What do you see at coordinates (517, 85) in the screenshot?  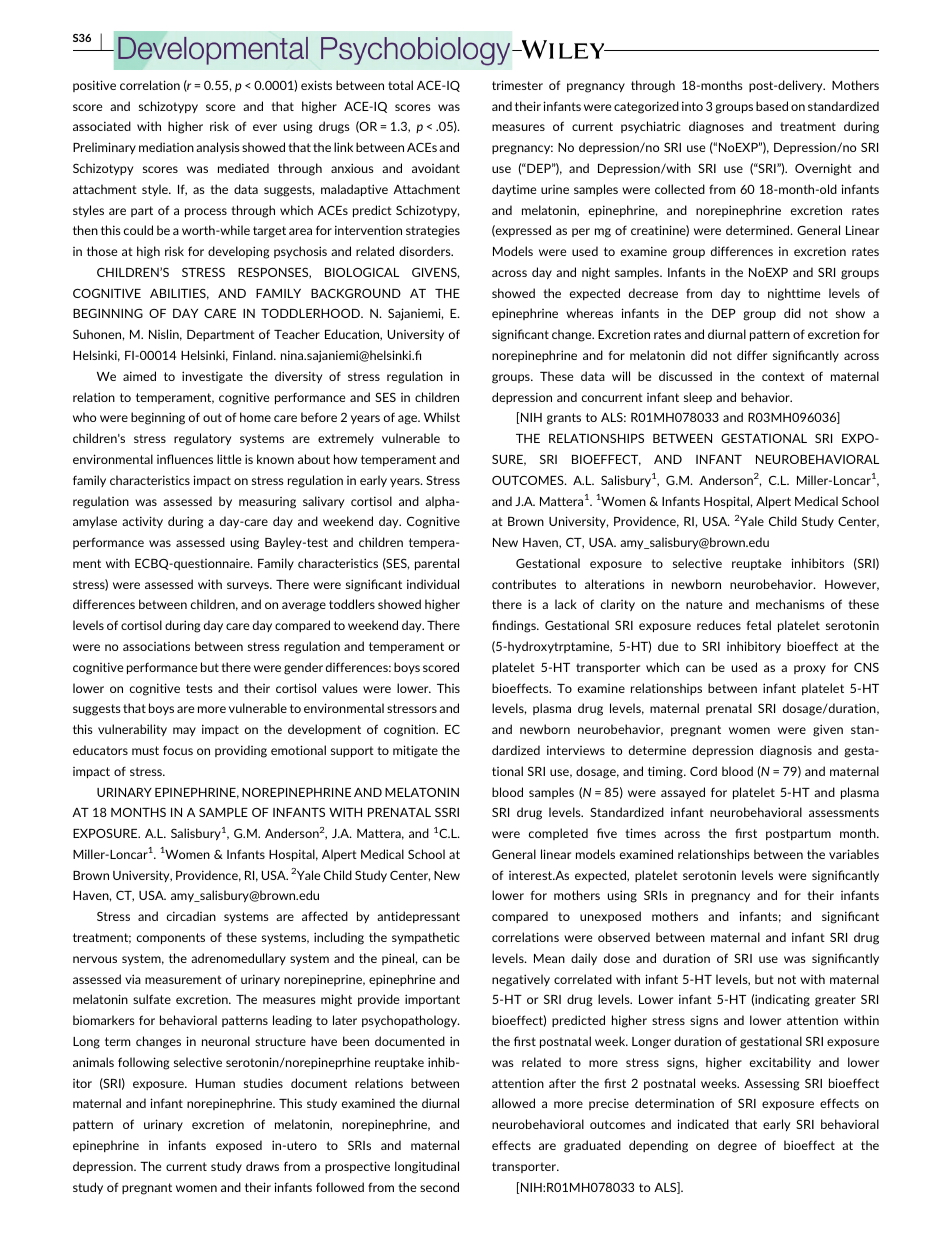 I see `trimester` at bounding box center [517, 85].
